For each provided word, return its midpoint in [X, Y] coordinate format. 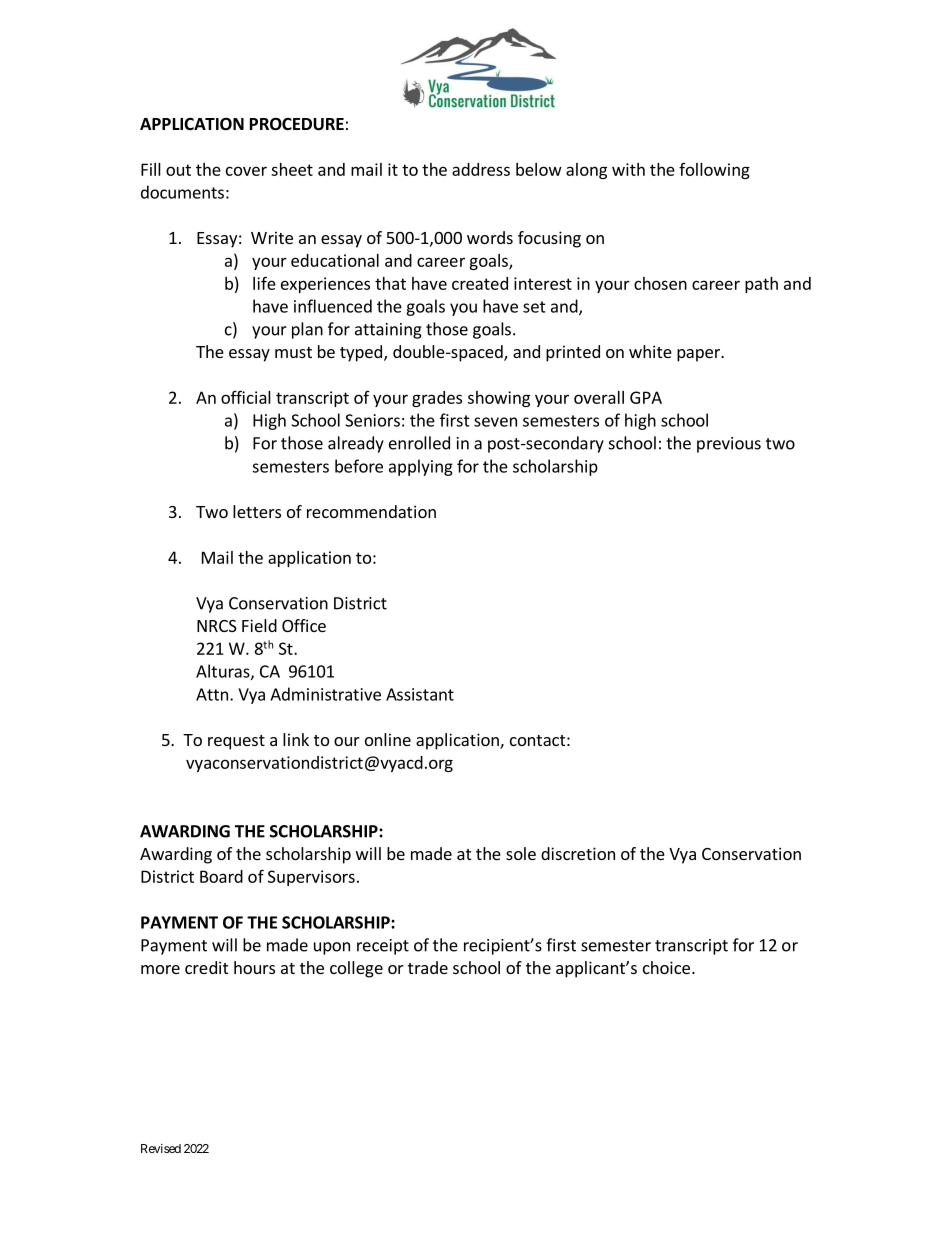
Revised [161, 1148]
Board [221, 876]
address [481, 169]
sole [521, 853]
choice [666, 967]
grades [437, 399]
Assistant [420, 694]
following [714, 171]
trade [428, 967]
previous [729, 445]
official [246, 397]
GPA [646, 397]
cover [246, 171]
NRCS [217, 626]
